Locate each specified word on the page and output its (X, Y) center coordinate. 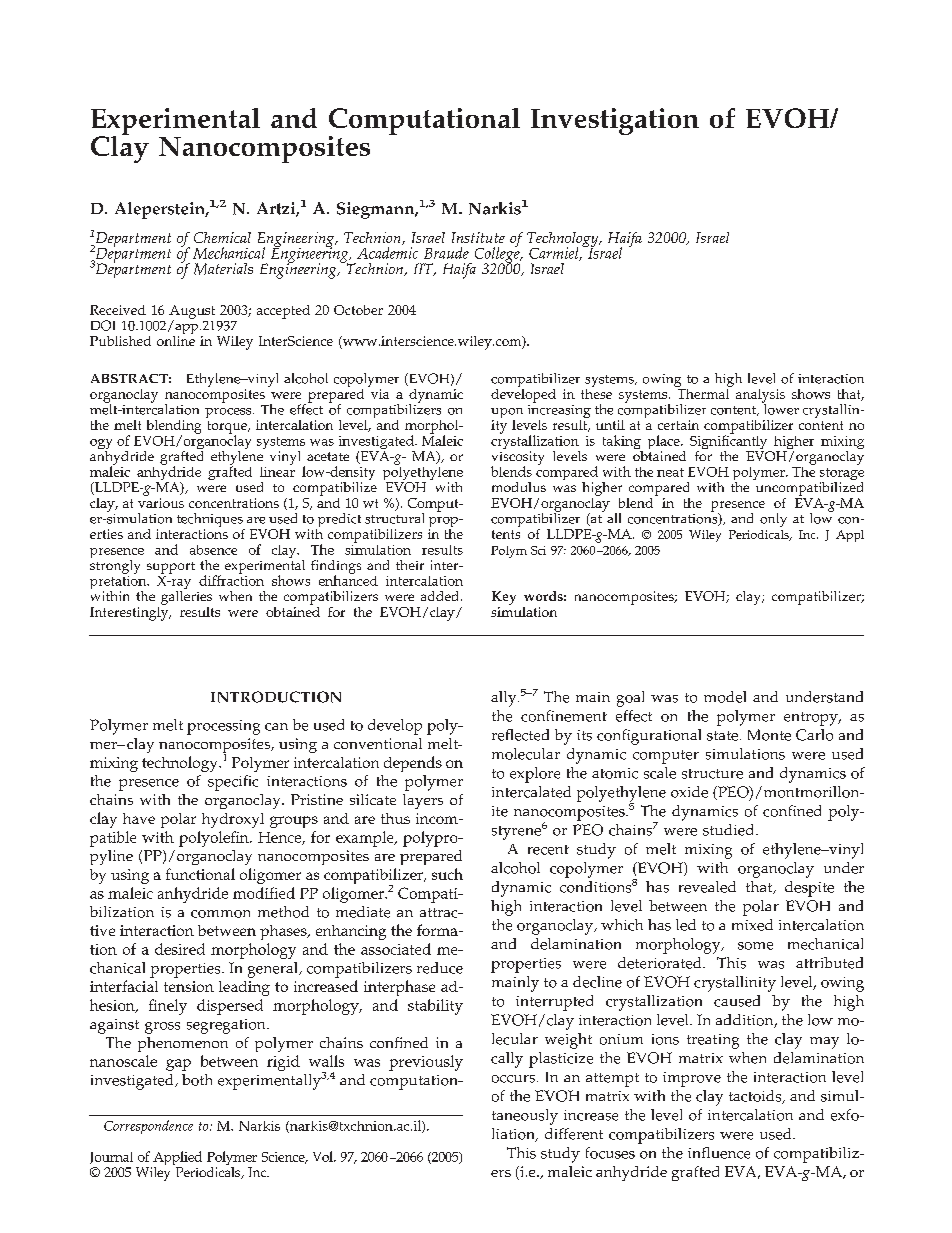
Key (504, 598)
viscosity (518, 459)
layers (423, 801)
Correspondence (148, 1127)
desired (180, 949)
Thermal (703, 392)
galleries (186, 598)
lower (780, 408)
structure (712, 774)
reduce (440, 968)
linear (277, 470)
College (498, 255)
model (725, 697)
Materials (223, 269)
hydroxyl (233, 820)
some (755, 946)
